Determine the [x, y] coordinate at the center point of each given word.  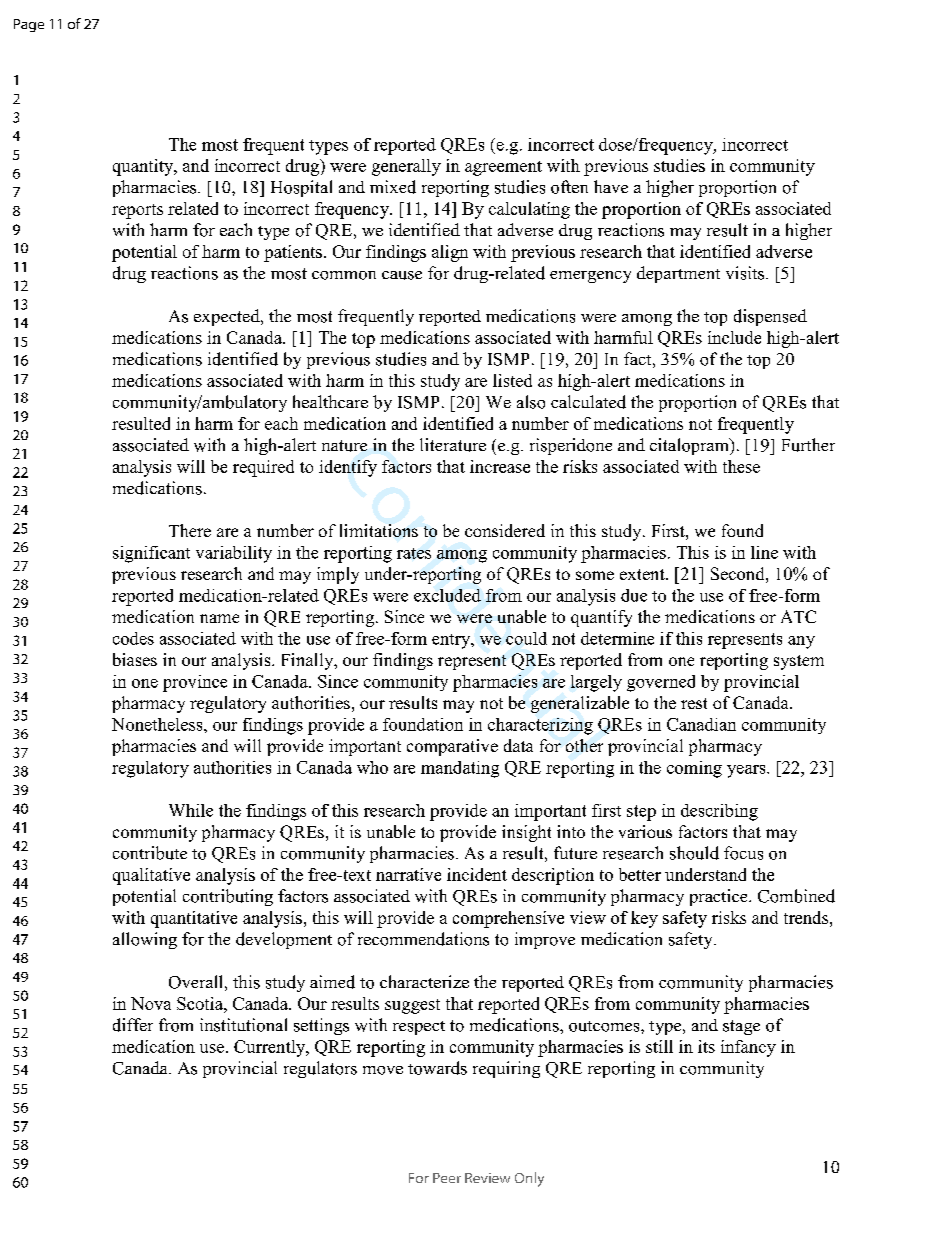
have [611, 186]
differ [133, 1025]
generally [406, 167]
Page [29, 25]
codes [133, 638]
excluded [447, 595]
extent [643, 574]
